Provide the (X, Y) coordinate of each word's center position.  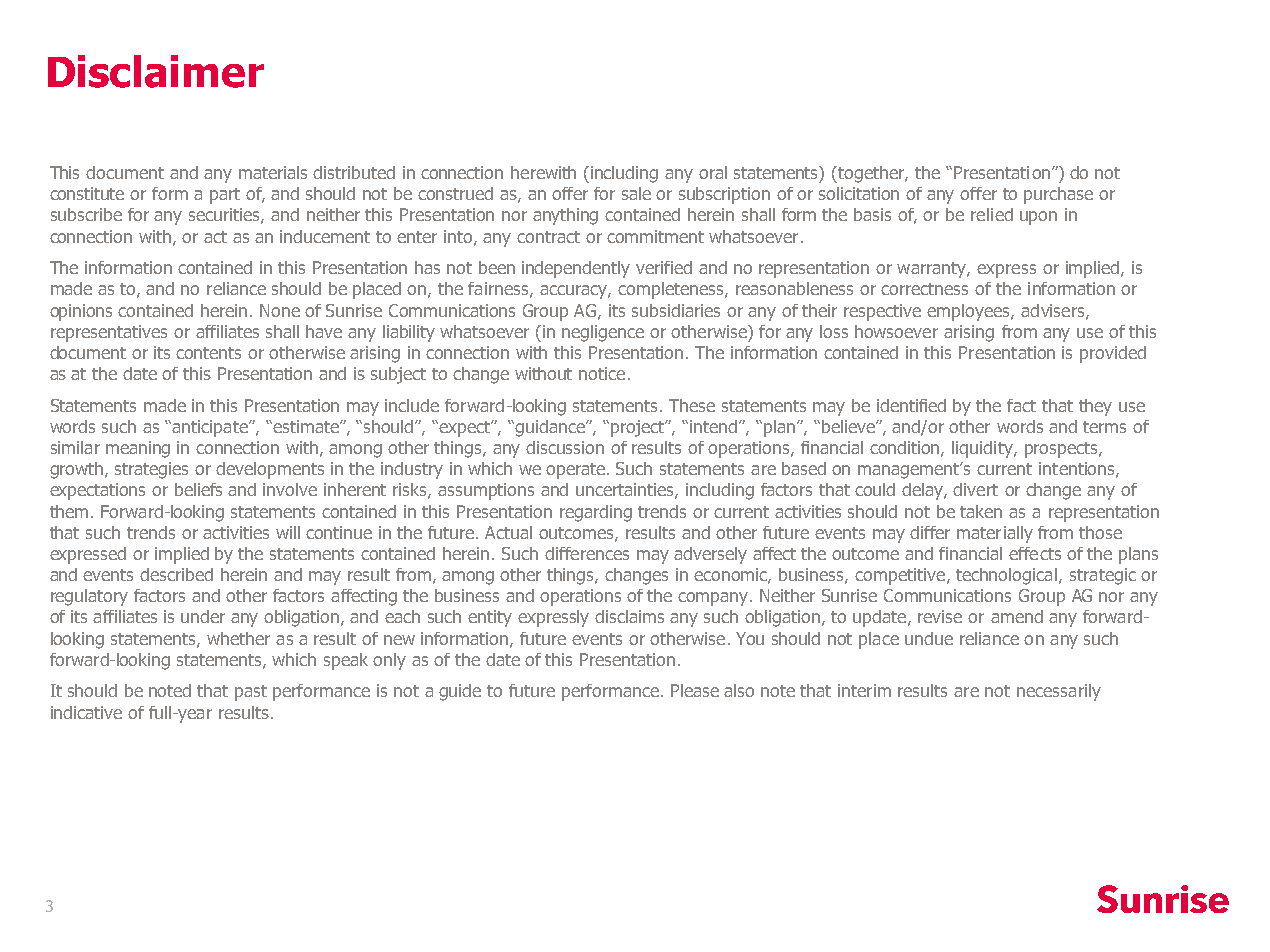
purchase (1058, 195)
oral (713, 172)
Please (695, 690)
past (251, 693)
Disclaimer (156, 71)
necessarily (1059, 692)
